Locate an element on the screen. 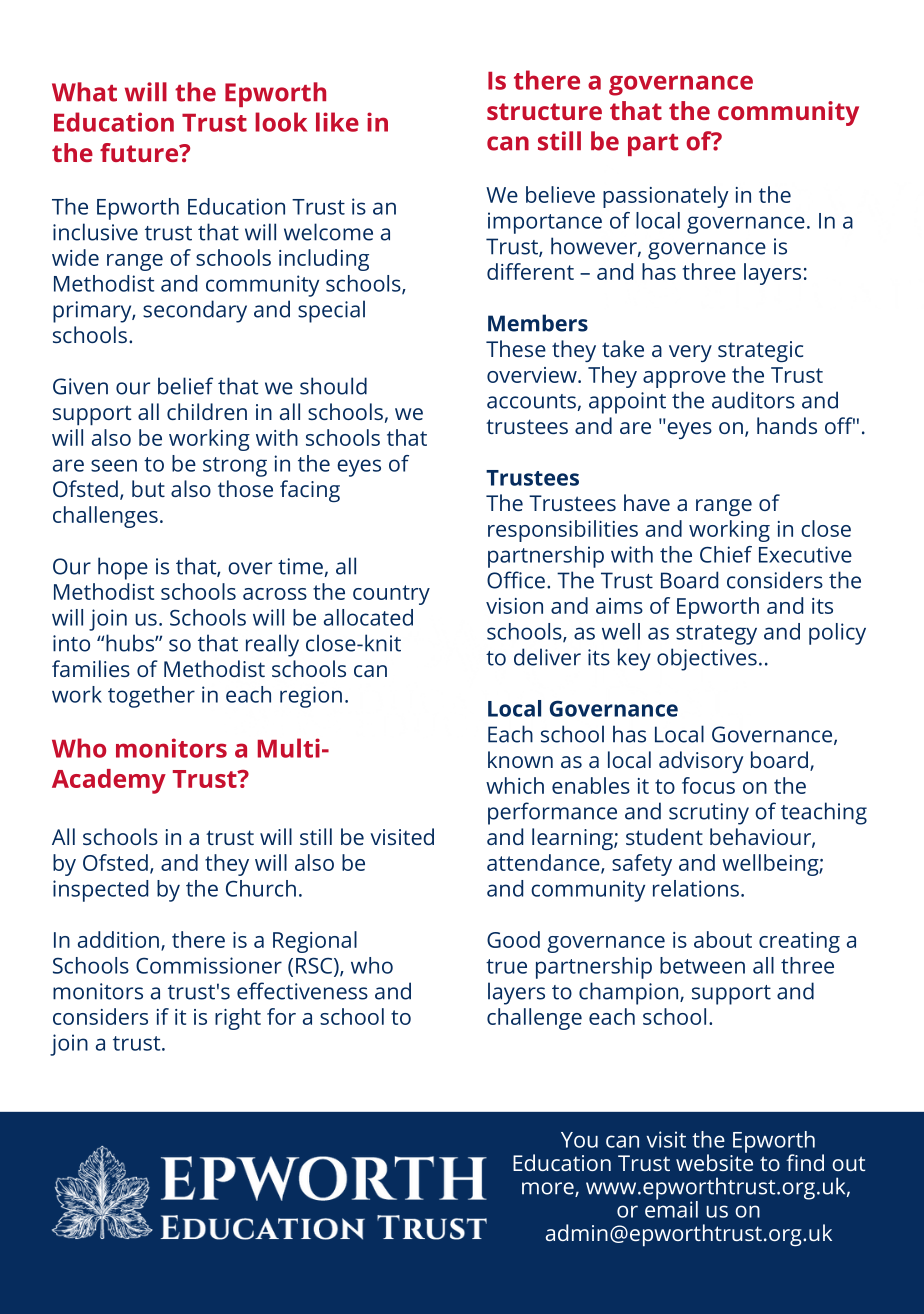  strategic is located at coordinates (760, 351).
